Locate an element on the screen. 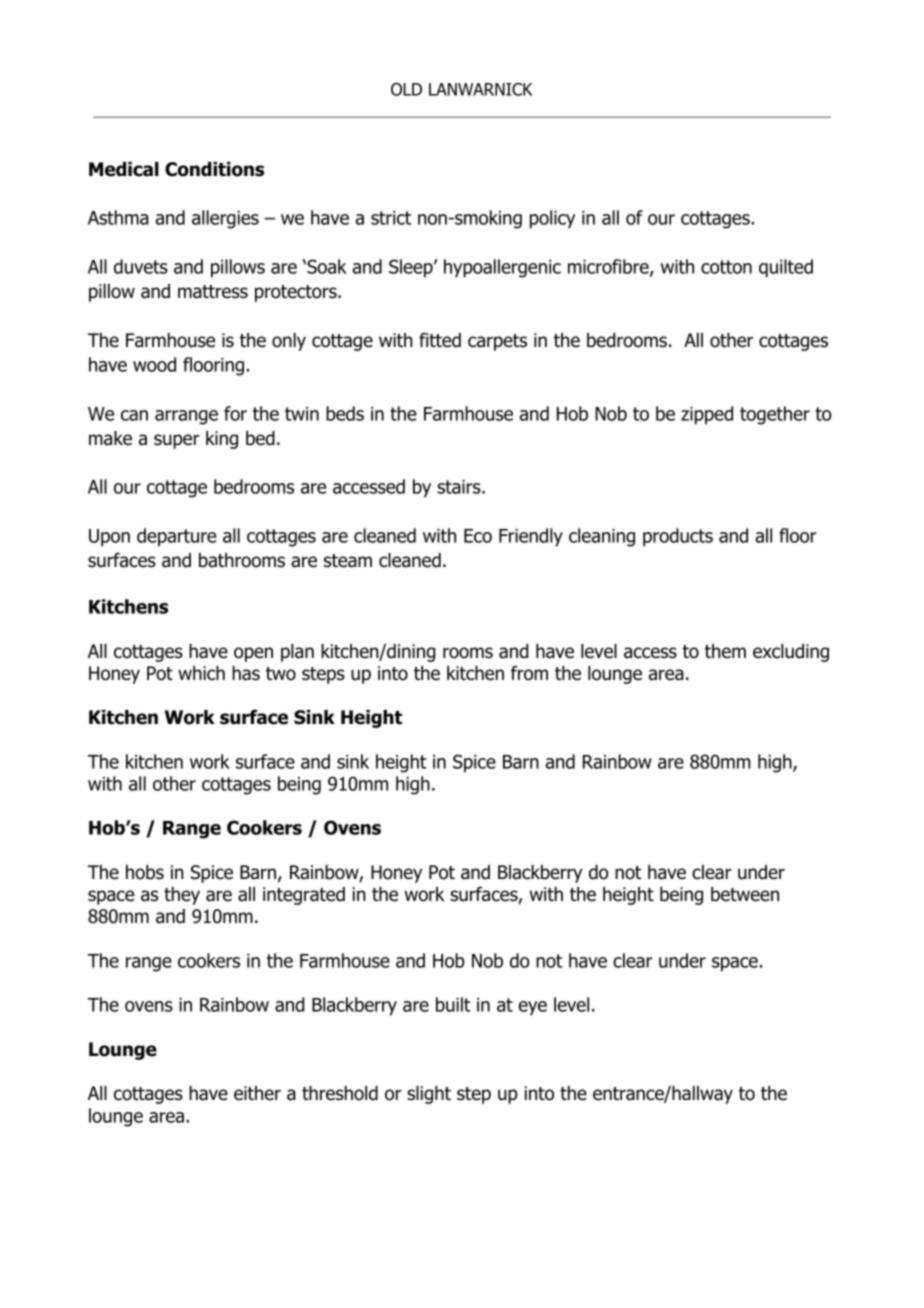 This screenshot has width=924, height=1308. which is located at coordinates (201, 673).
